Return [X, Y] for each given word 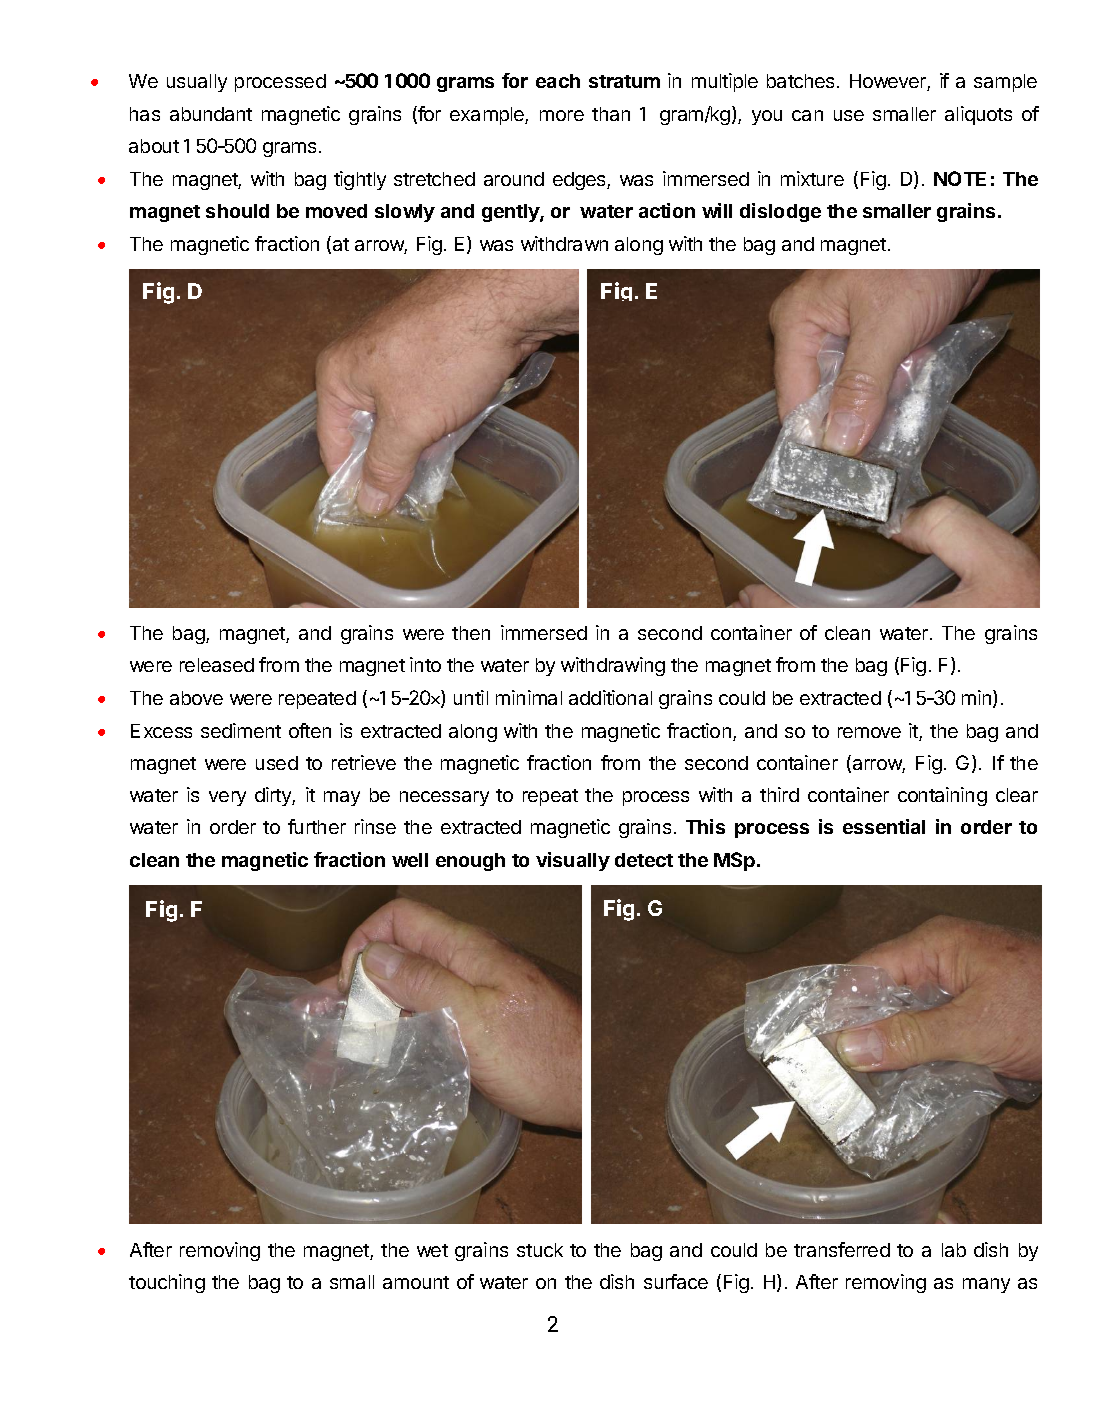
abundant [211, 114]
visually [573, 861]
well [410, 860]
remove [869, 732]
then [471, 633]
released [217, 665]
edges [580, 181]
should [237, 211]
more [562, 115]
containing [942, 796]
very [227, 798]
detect [644, 860]
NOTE [960, 178]
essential [884, 826]
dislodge [780, 212]
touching [167, 1283]
